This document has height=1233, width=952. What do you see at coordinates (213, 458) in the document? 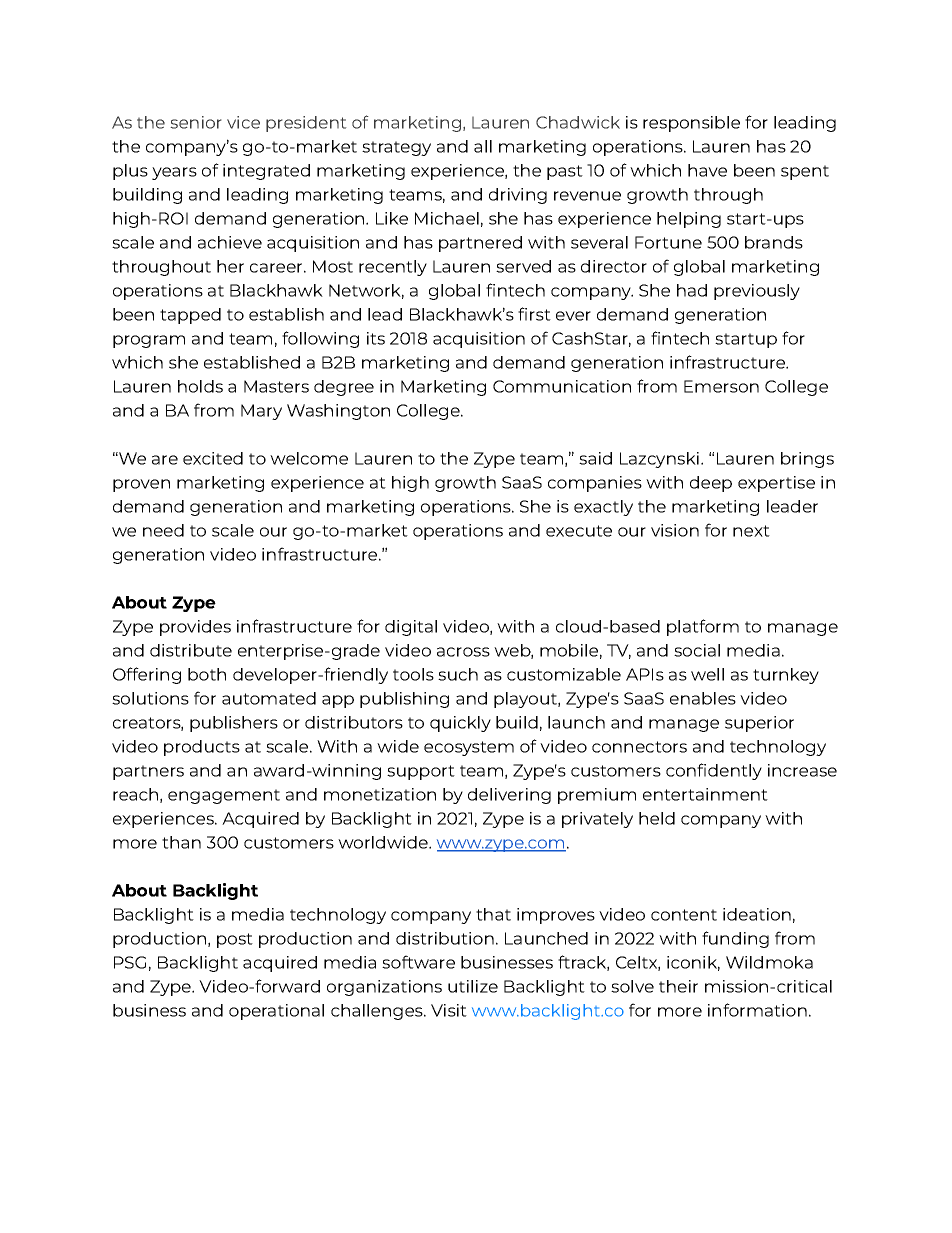
I see `excited` at bounding box center [213, 458].
